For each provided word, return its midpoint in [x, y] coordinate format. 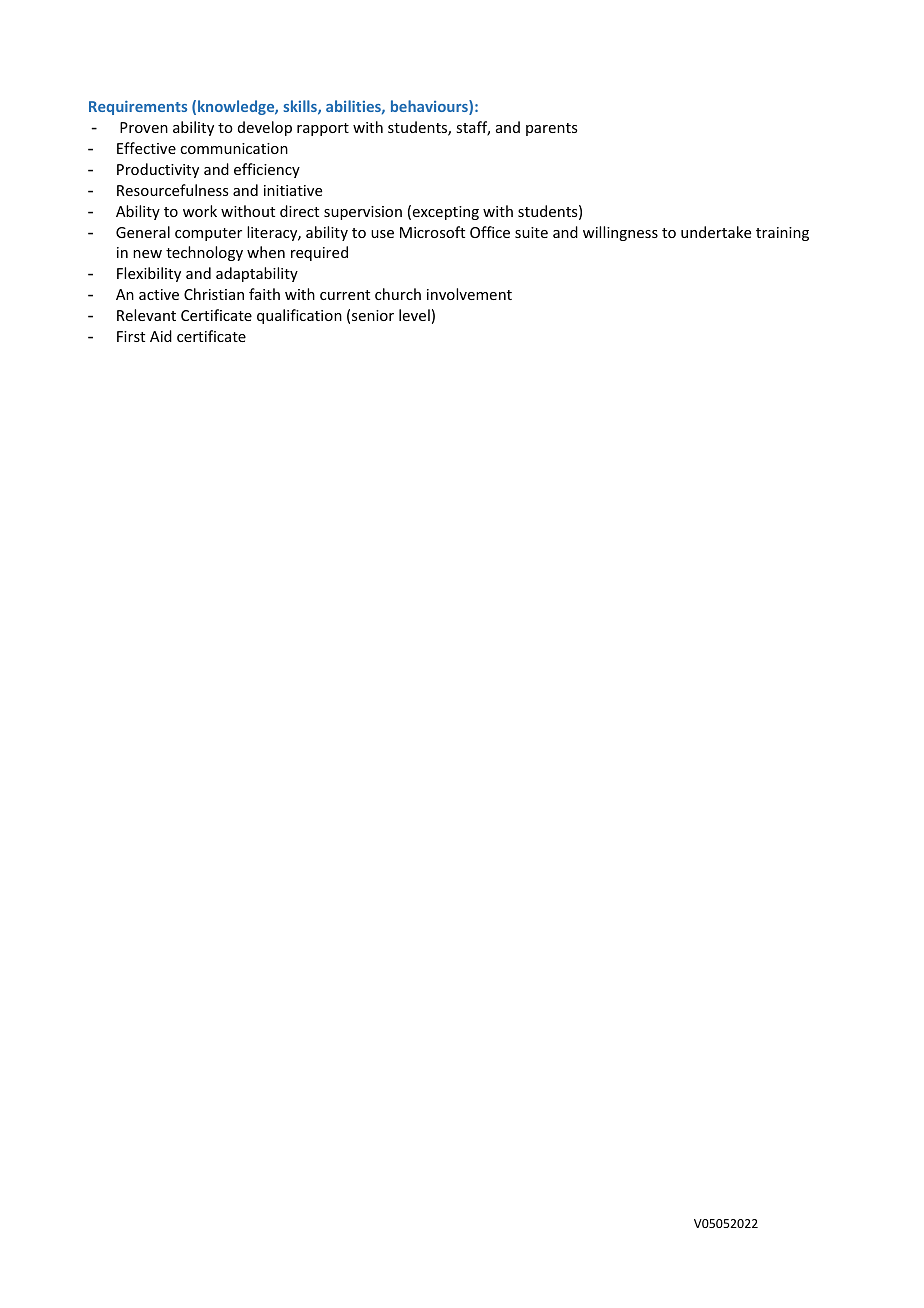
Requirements [138, 108]
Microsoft [432, 232]
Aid [161, 336]
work [200, 211]
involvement [469, 294]
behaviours [430, 107]
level [414, 315]
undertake [716, 232]
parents [551, 129]
